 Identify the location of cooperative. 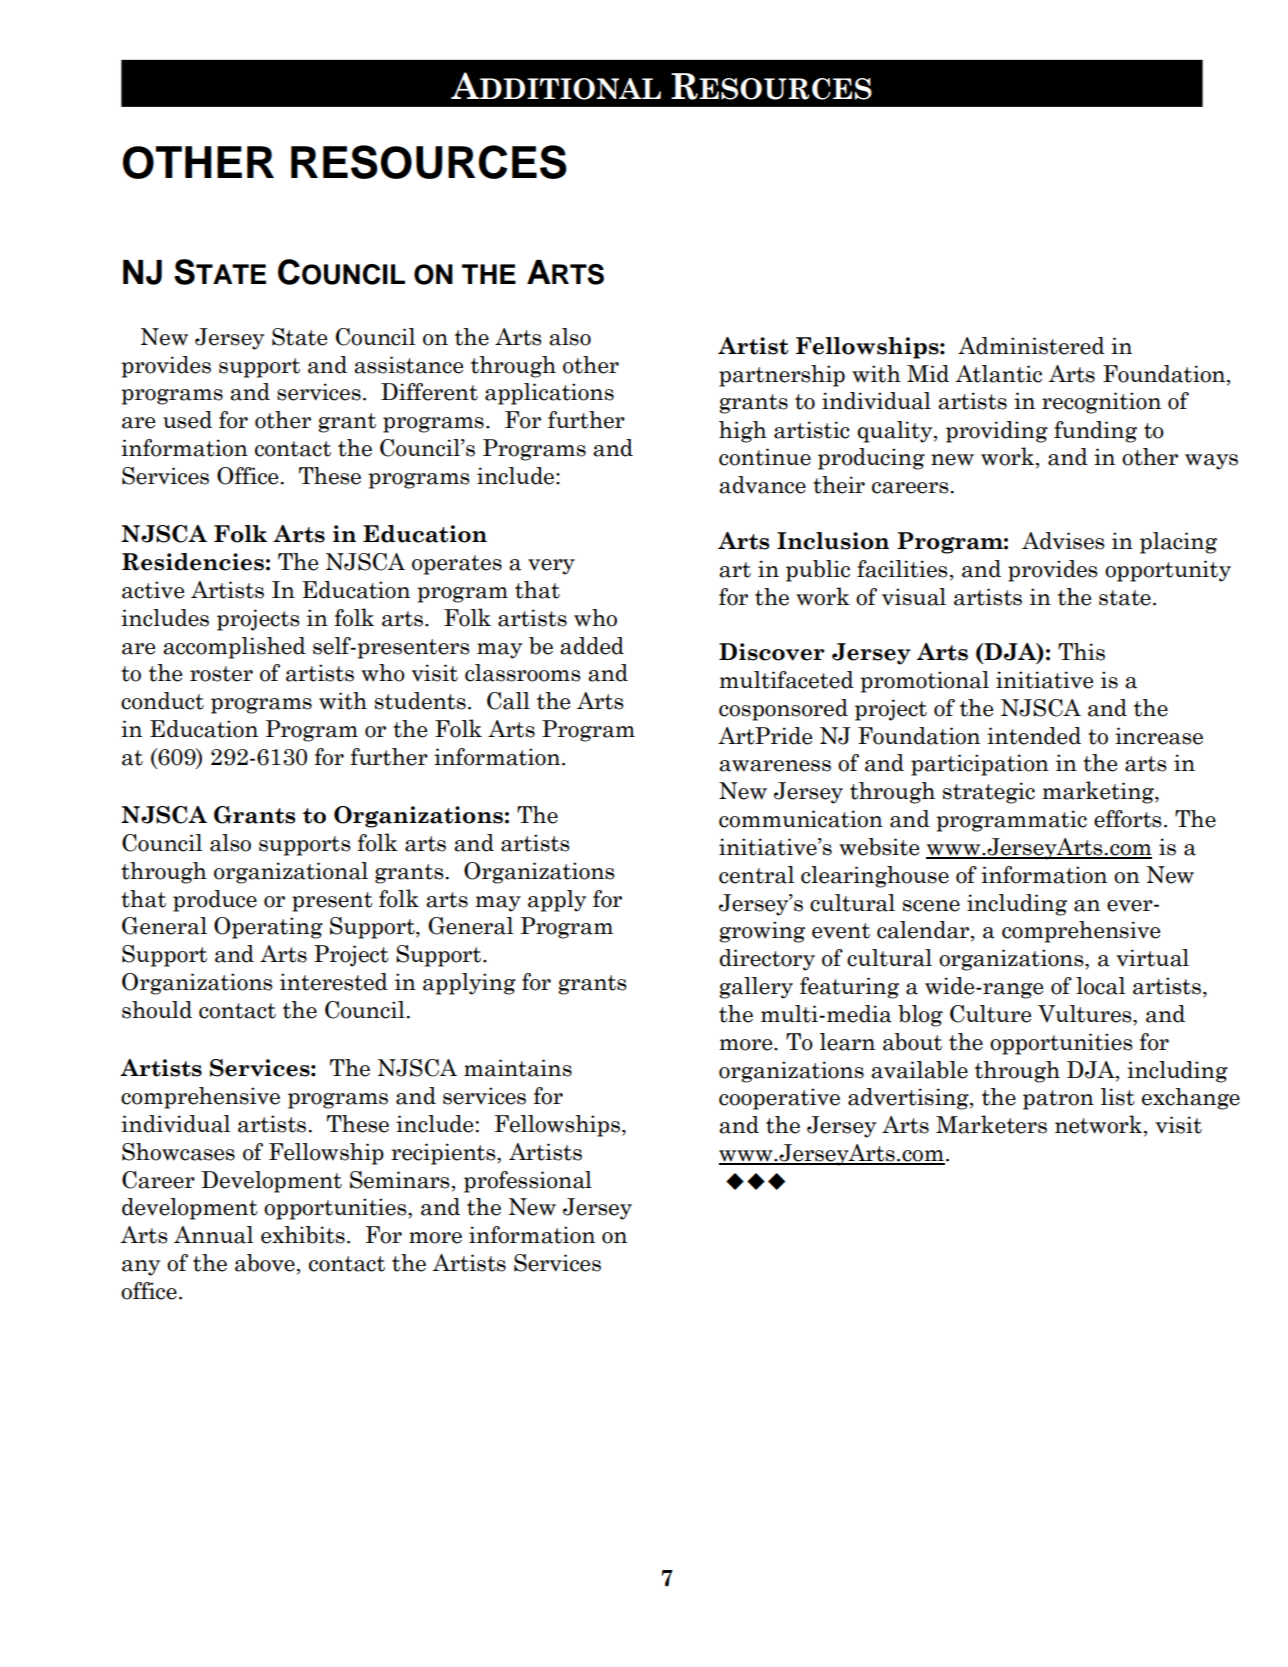
(779, 1099).
